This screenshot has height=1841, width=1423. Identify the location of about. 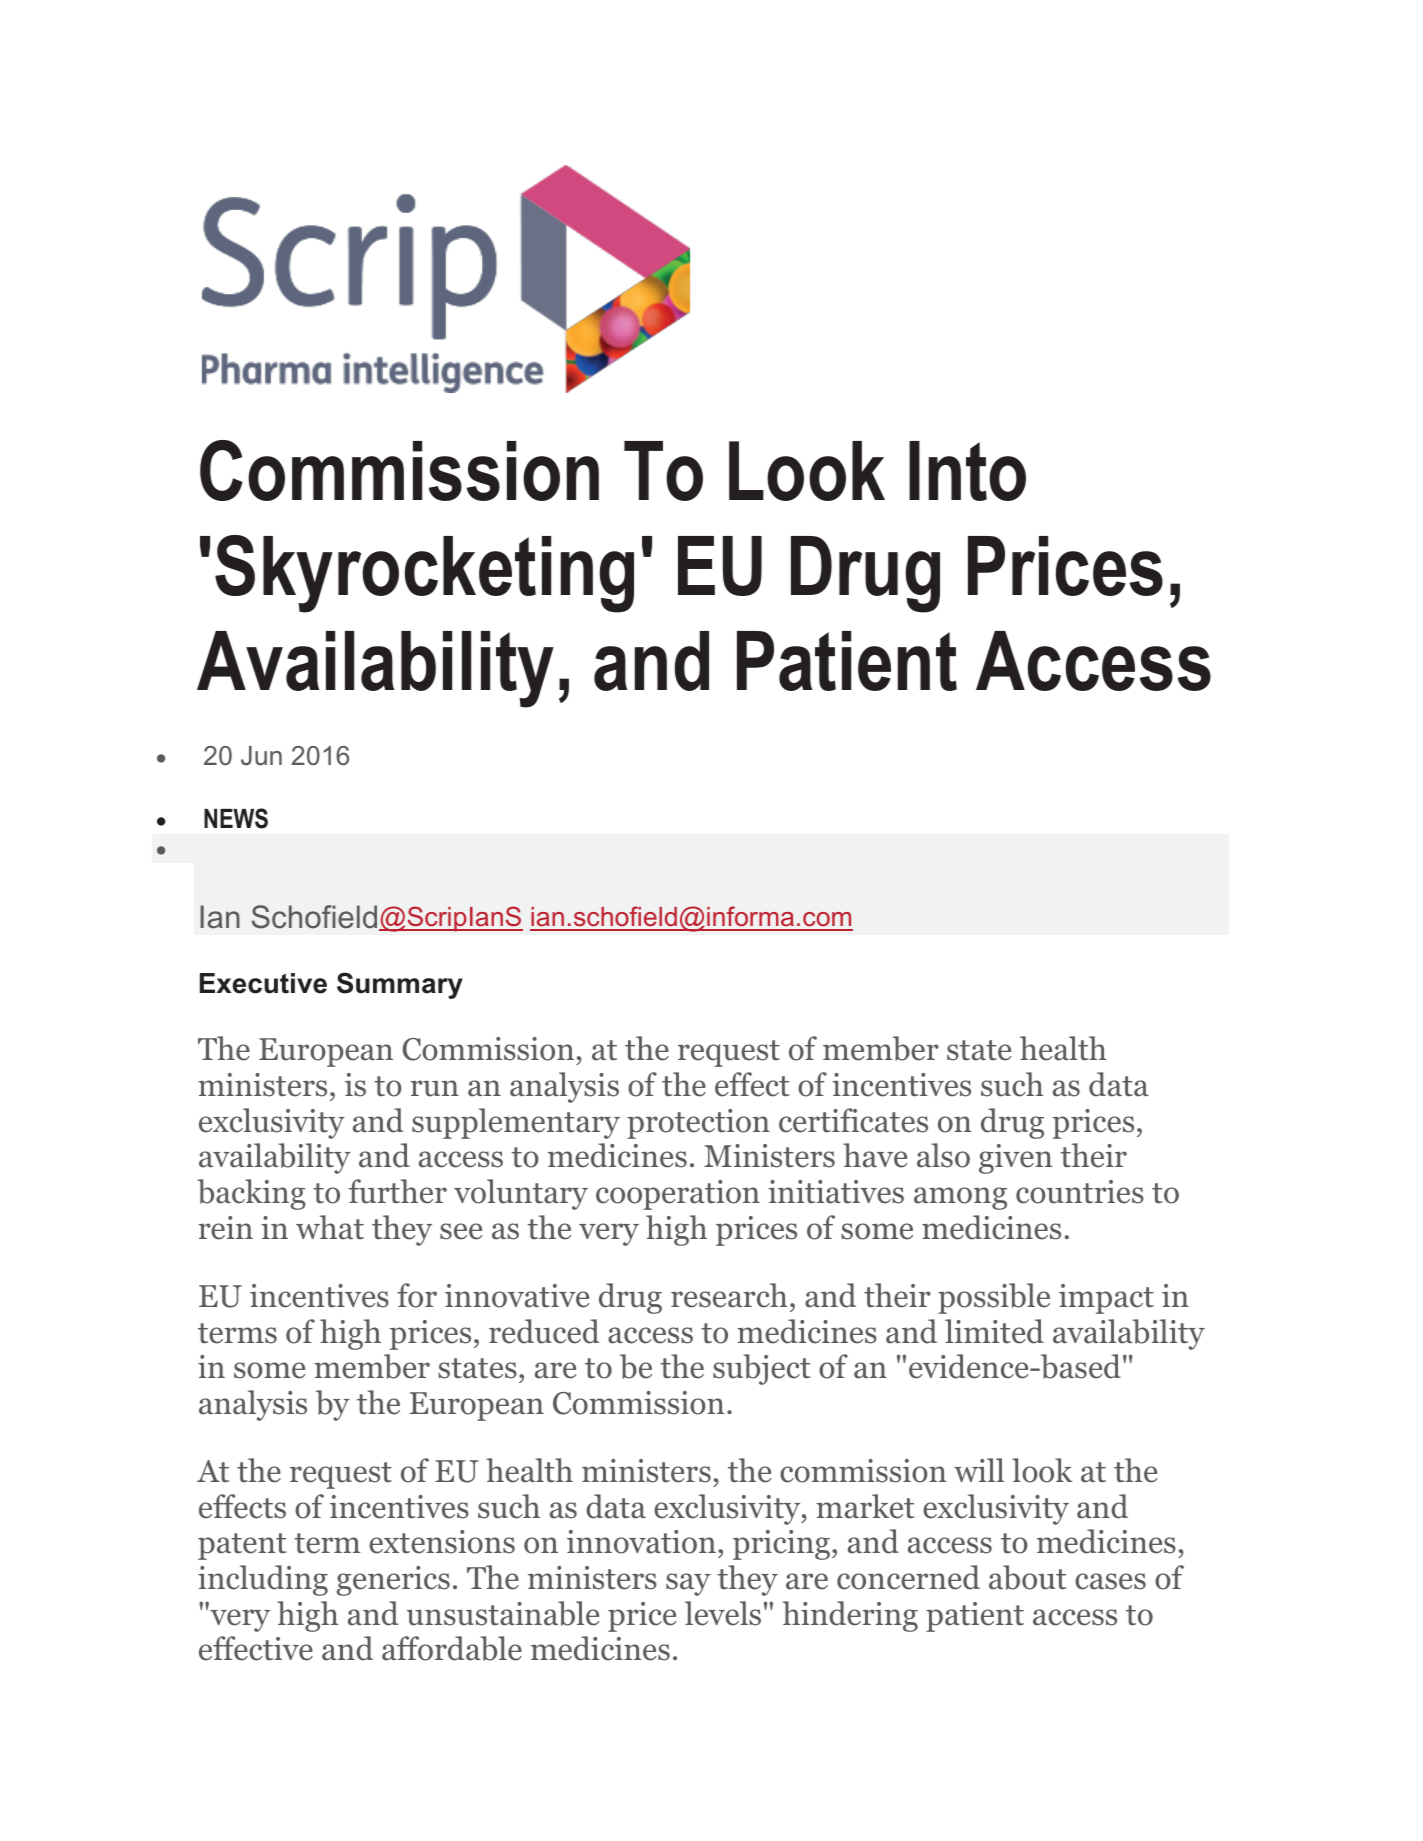
(1028, 1577).
